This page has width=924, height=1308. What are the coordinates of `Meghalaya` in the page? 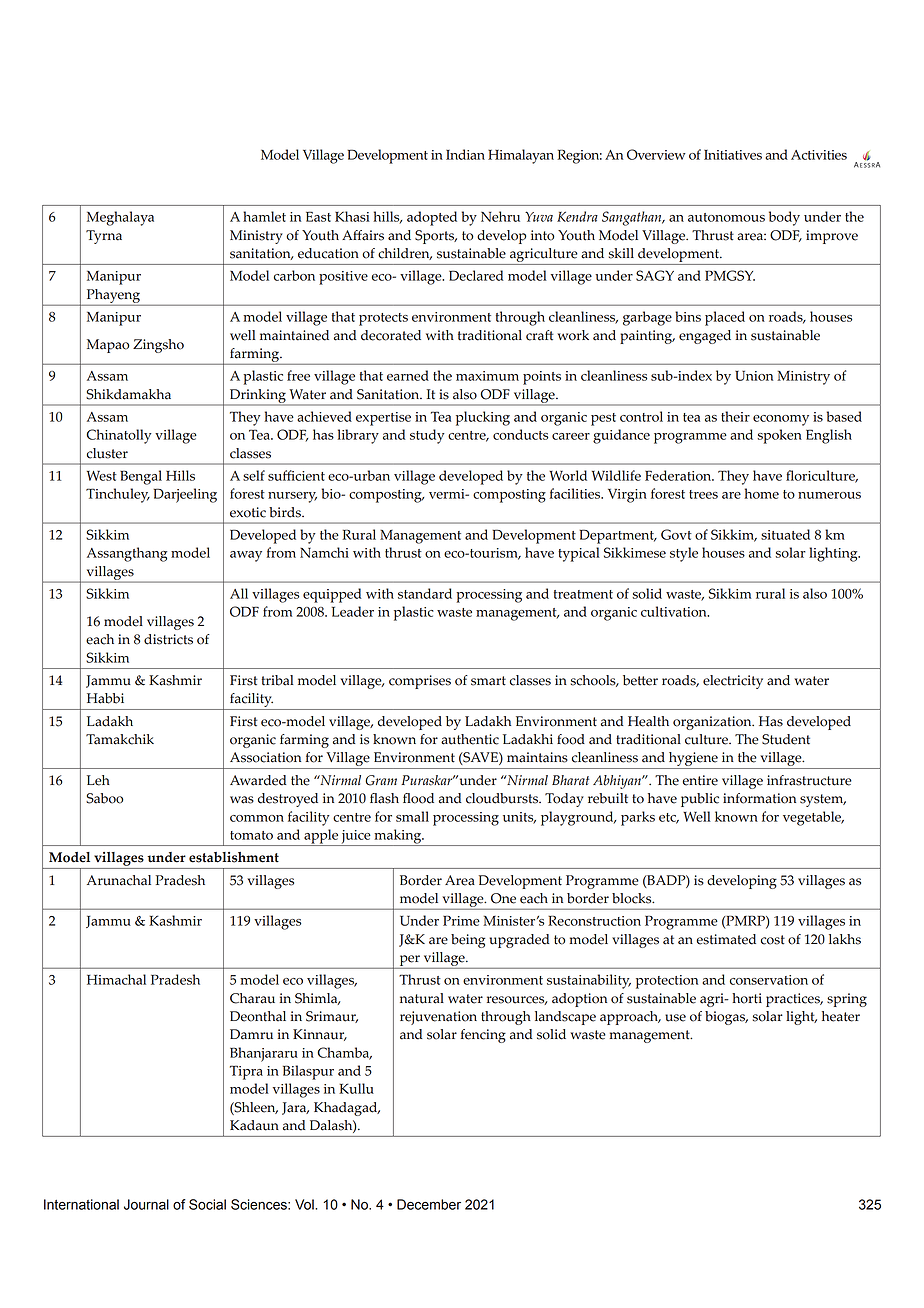 It's located at (120, 218).
